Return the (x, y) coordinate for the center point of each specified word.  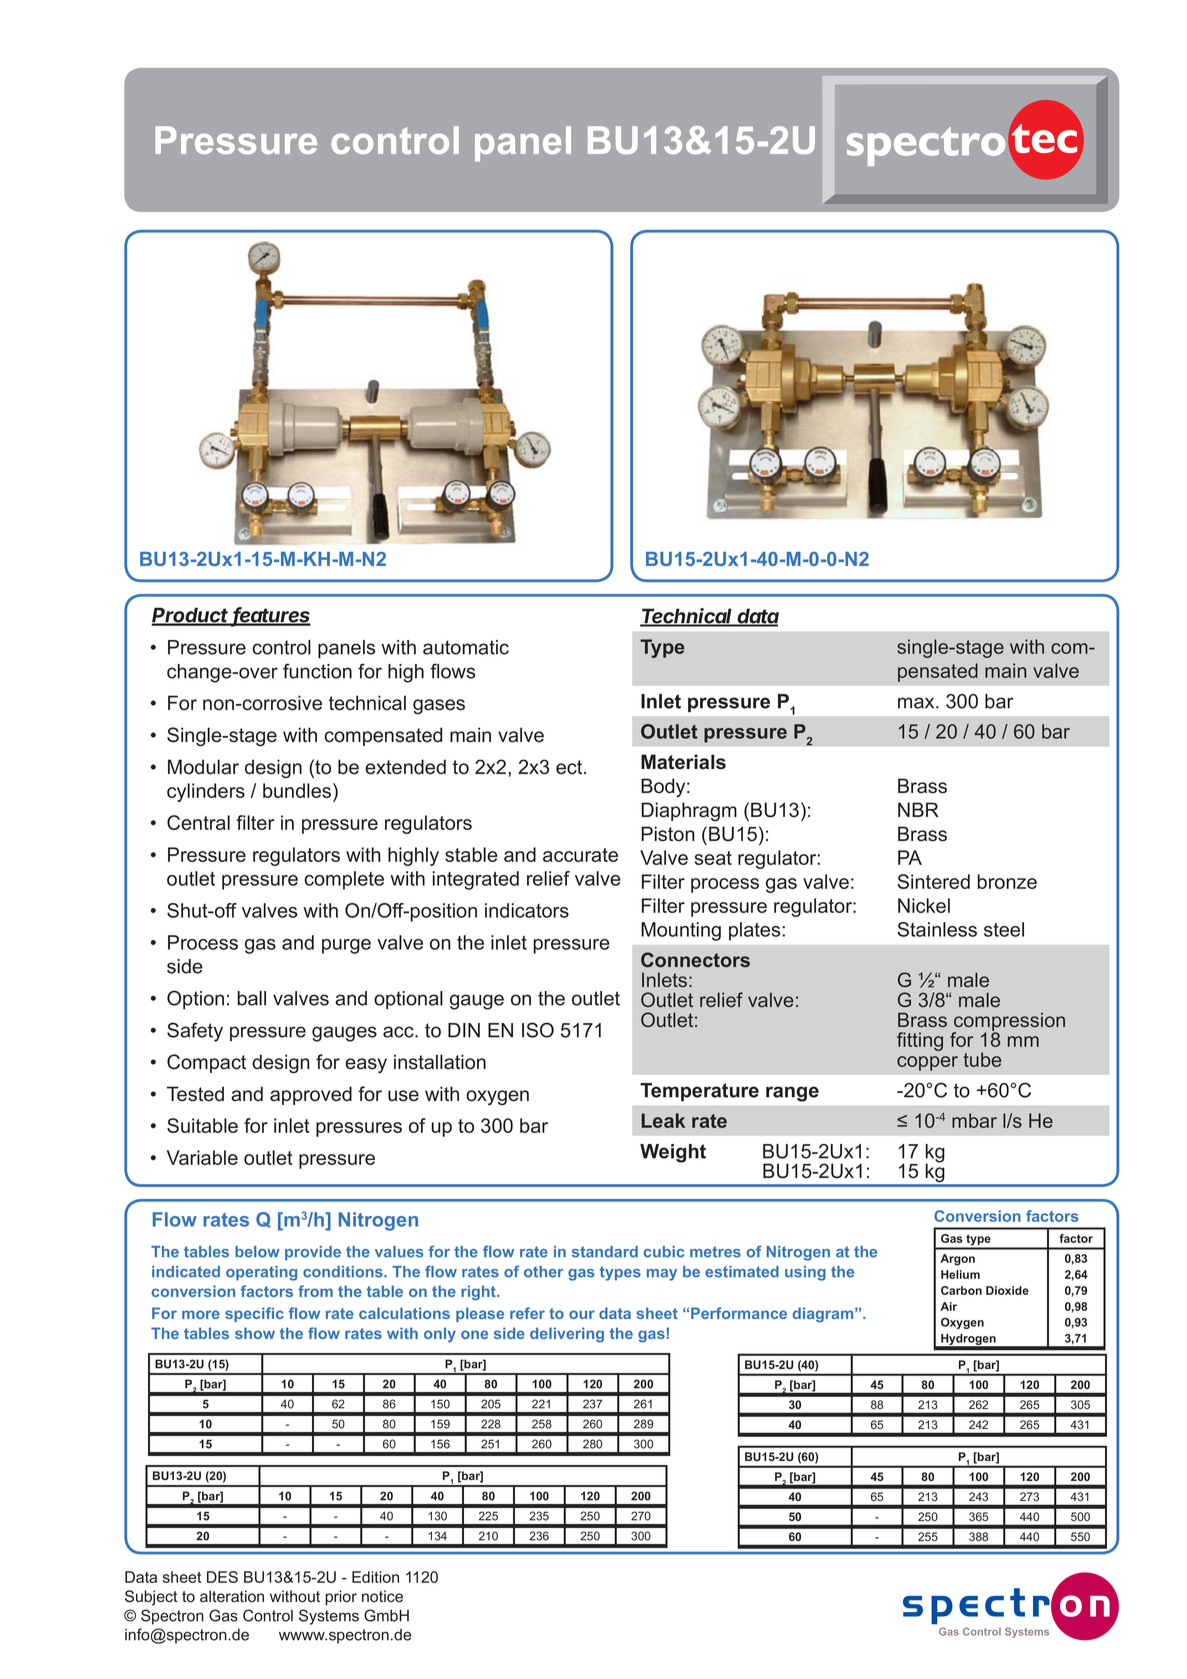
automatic (466, 647)
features (271, 616)
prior (341, 1597)
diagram (824, 1314)
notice (382, 1596)
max (917, 703)
